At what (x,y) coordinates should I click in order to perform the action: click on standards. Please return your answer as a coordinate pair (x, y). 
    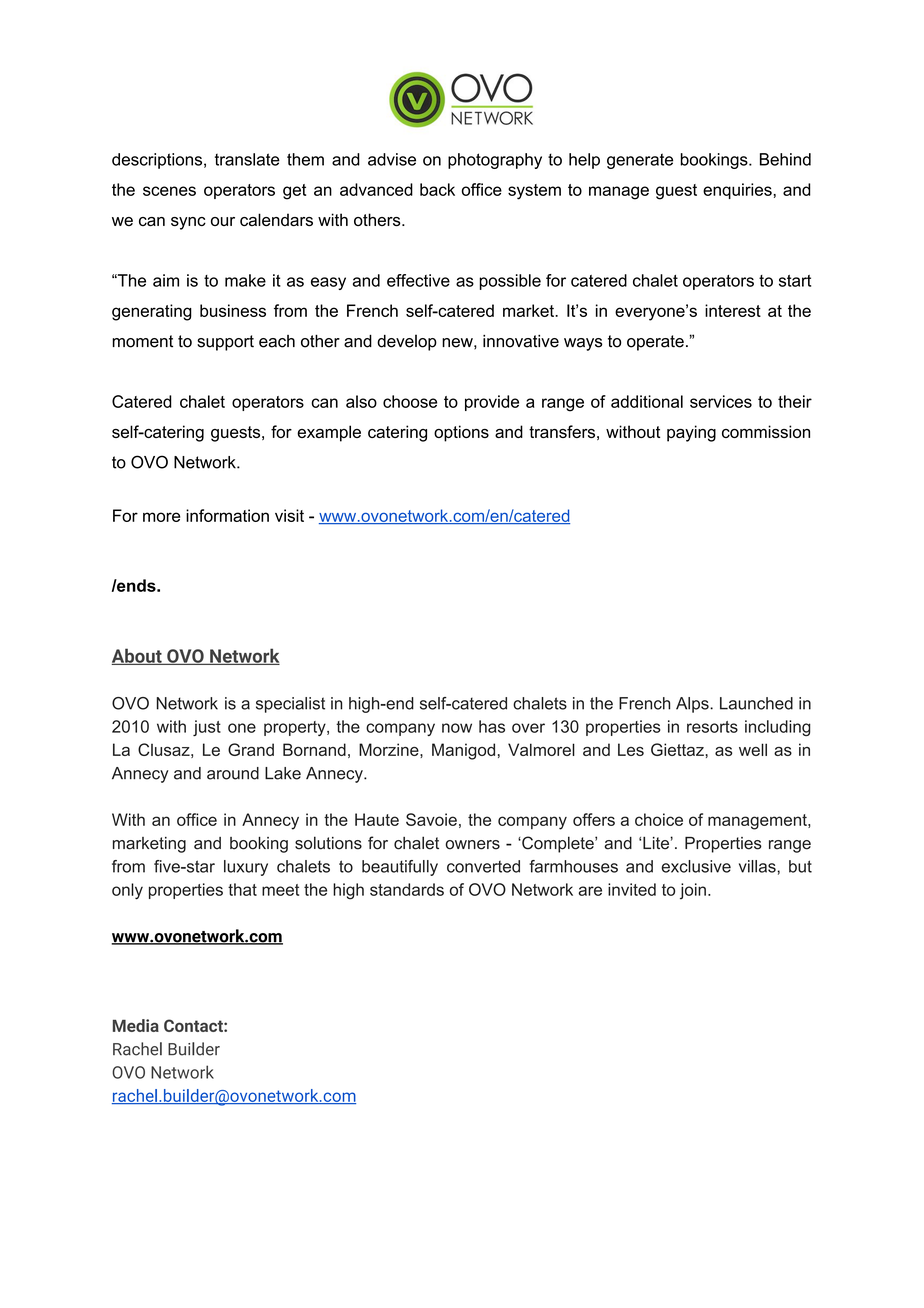
    Looking at the image, I should click on (407, 889).
